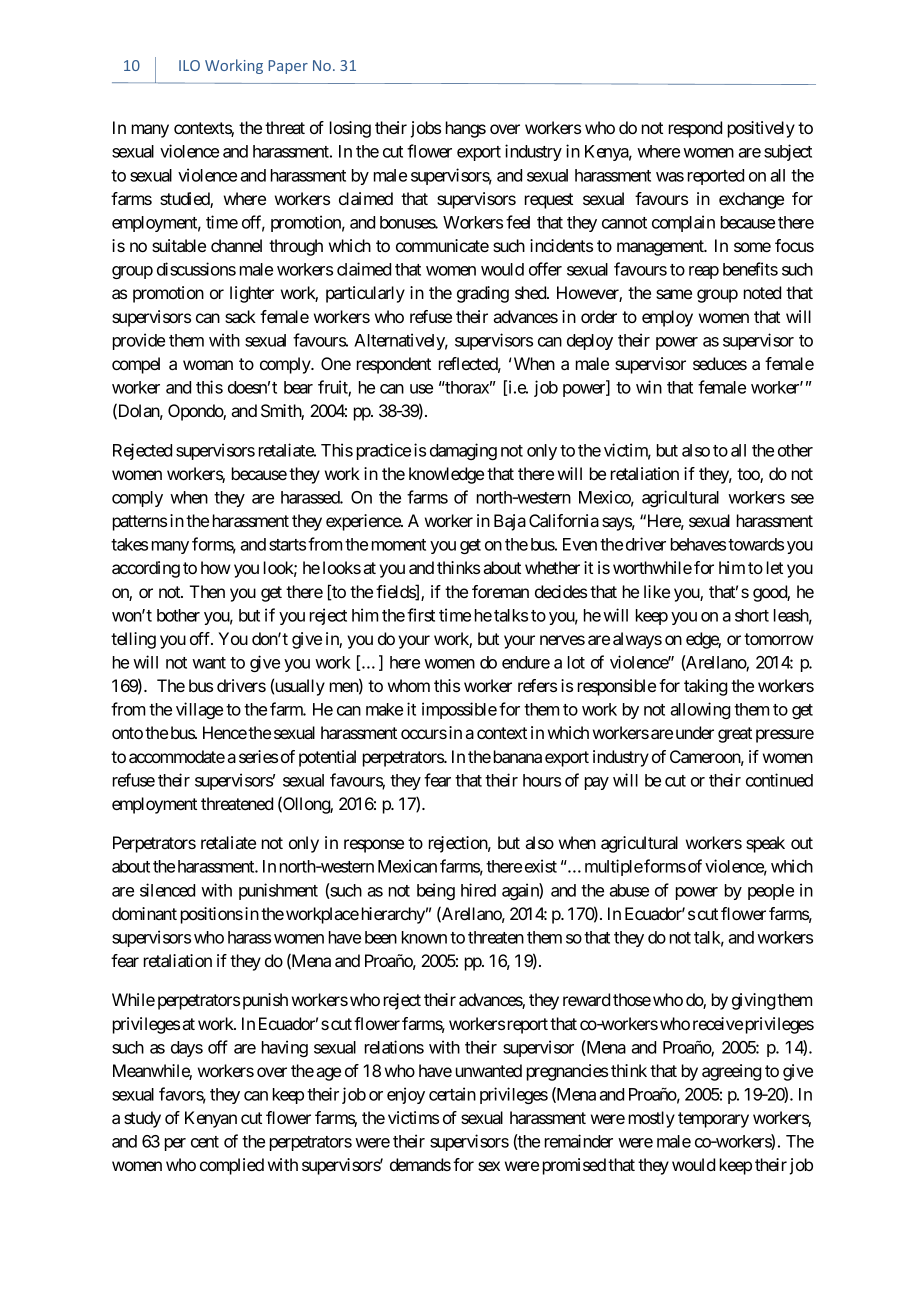  I want to click on short, so click(752, 615).
